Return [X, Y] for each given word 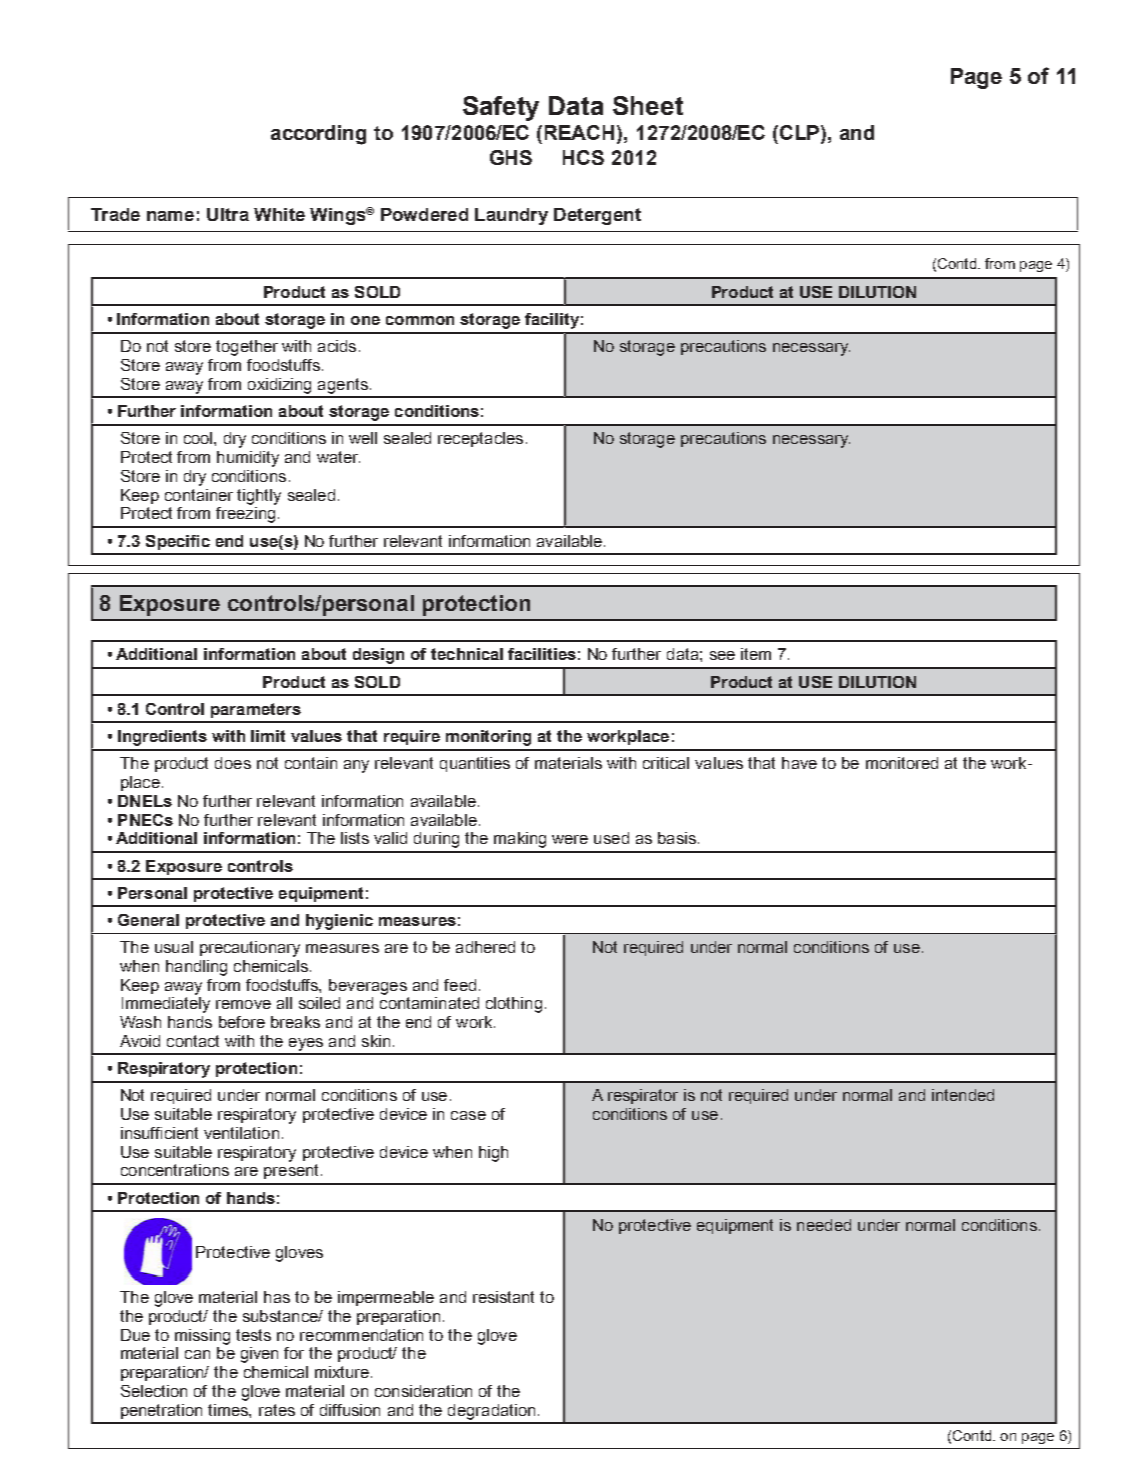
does [233, 763]
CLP [801, 134]
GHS [511, 157]
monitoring [488, 738]
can [197, 1354]
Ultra [228, 214]
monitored [902, 763]
